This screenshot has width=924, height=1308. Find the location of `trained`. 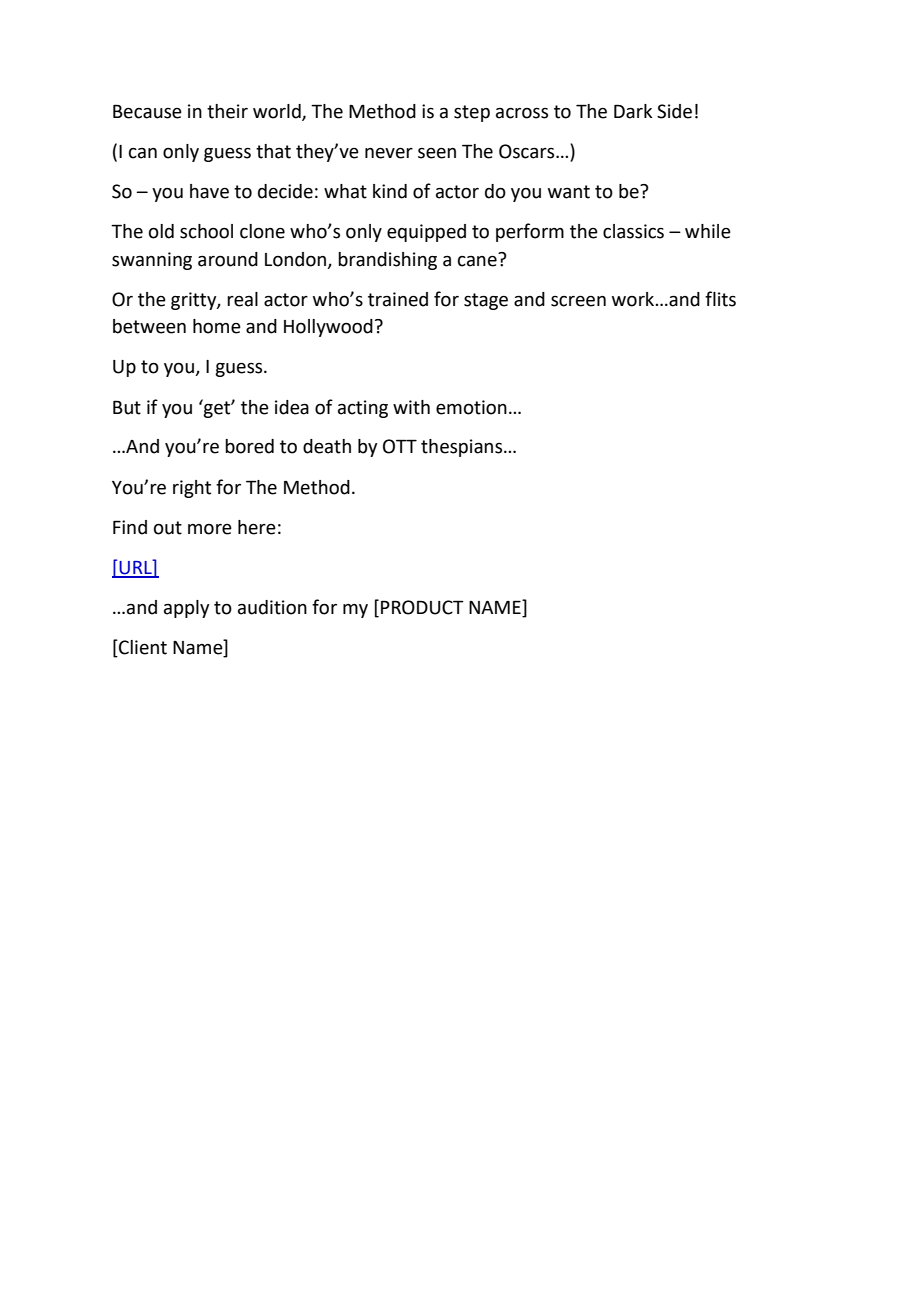

trained is located at coordinates (398, 299).
